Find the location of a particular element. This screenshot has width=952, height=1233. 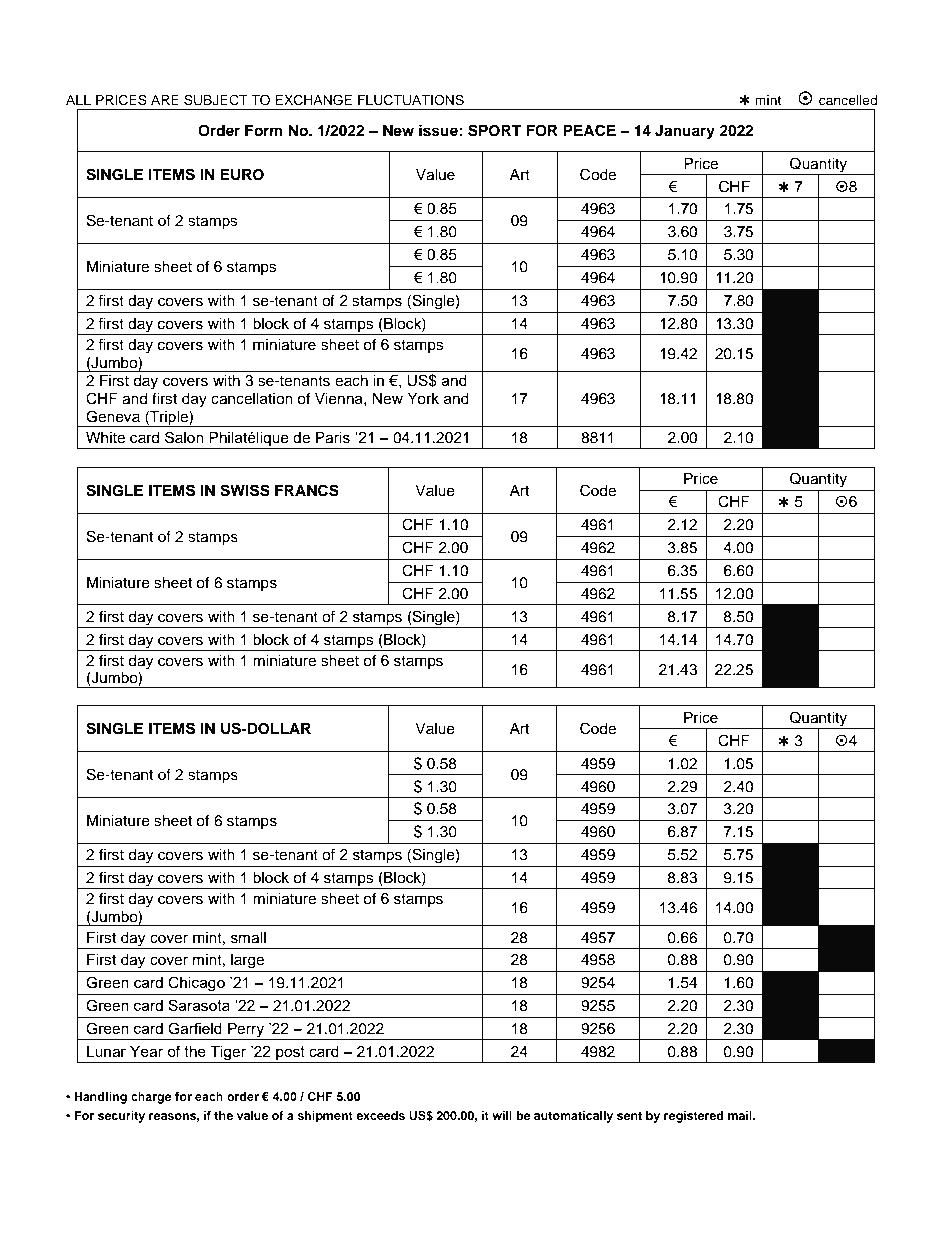

SPORT is located at coordinates (494, 130).
